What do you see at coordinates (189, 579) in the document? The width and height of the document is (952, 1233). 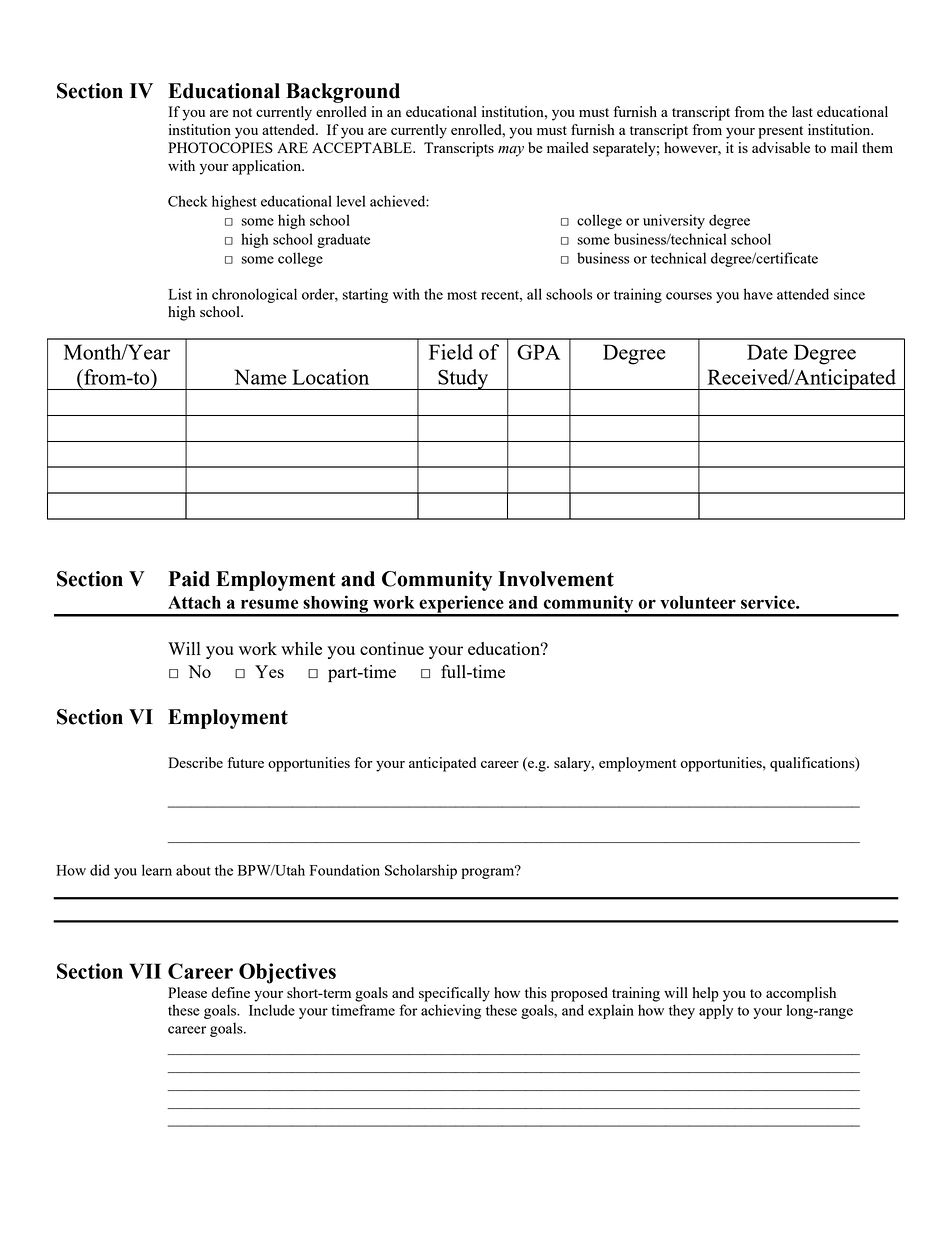 I see `Paid` at bounding box center [189, 579].
